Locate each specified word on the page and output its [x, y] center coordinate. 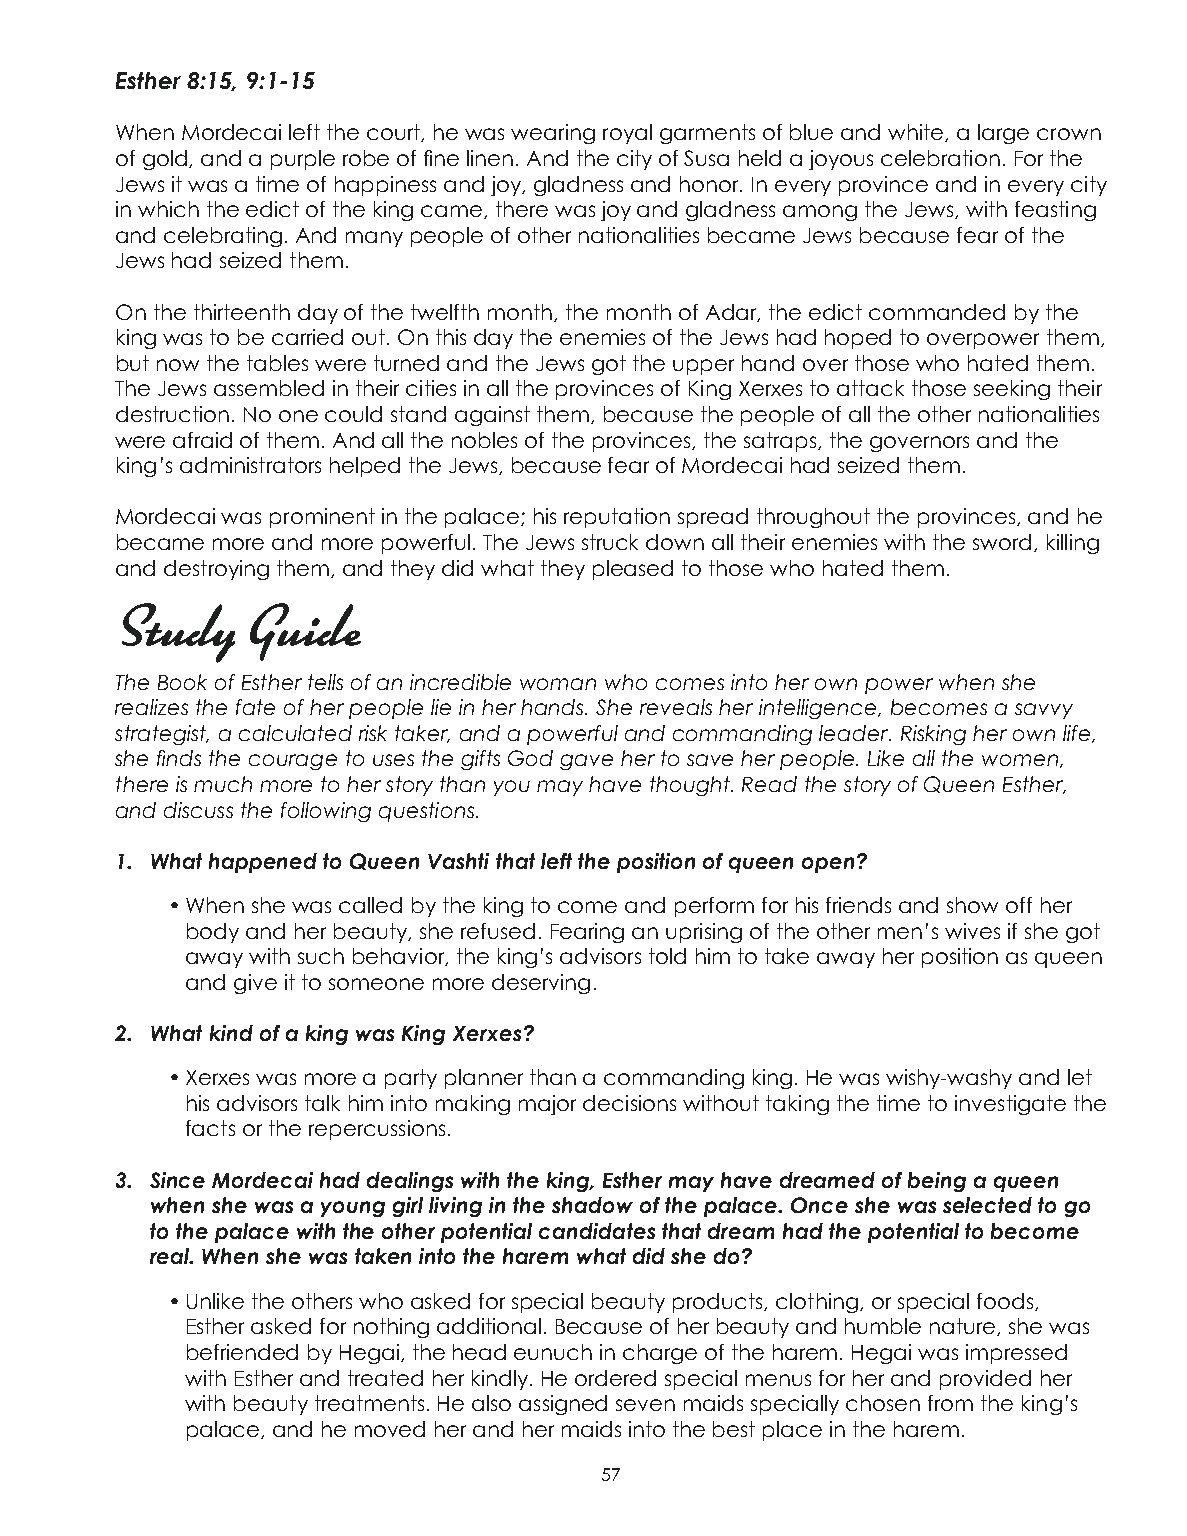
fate [255, 707]
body [213, 933]
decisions [629, 1103]
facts [210, 1128]
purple [303, 160]
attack [870, 388]
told [667, 956]
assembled [269, 388]
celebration [940, 158]
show [972, 905]
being [937, 1182]
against [492, 416]
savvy [1044, 711]
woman [558, 684]
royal [627, 134]
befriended [242, 1352]
